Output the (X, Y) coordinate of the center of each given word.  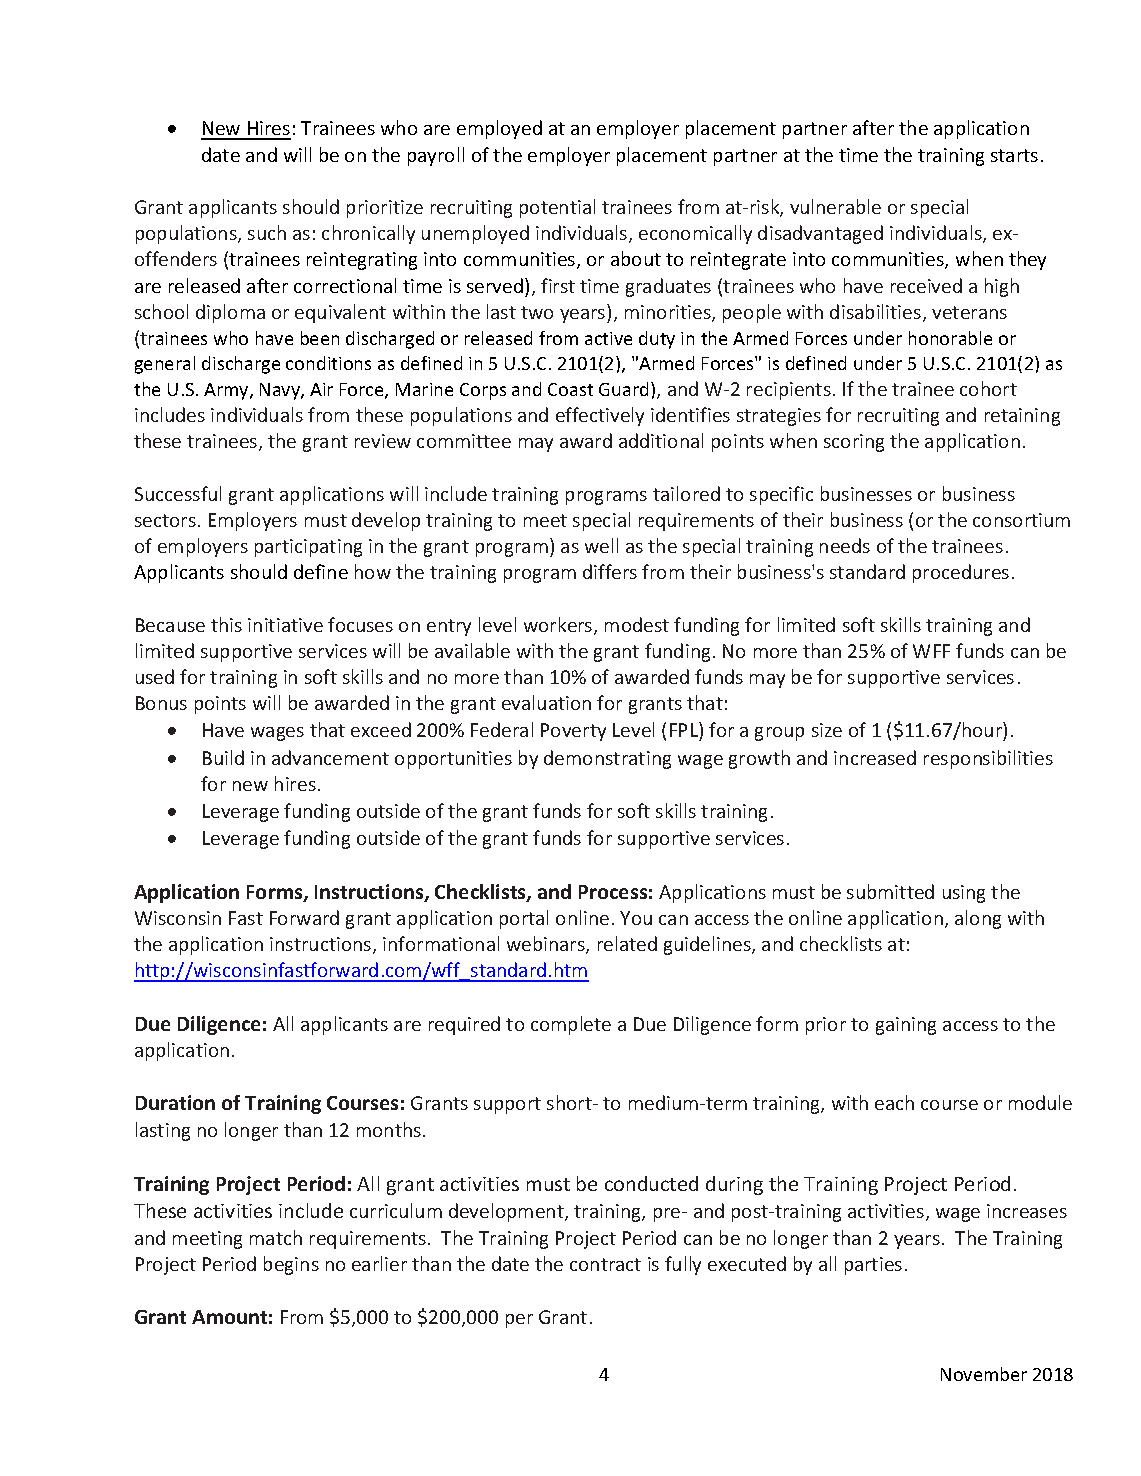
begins (291, 1265)
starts (1014, 155)
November (984, 1374)
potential (557, 208)
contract (605, 1264)
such (267, 232)
